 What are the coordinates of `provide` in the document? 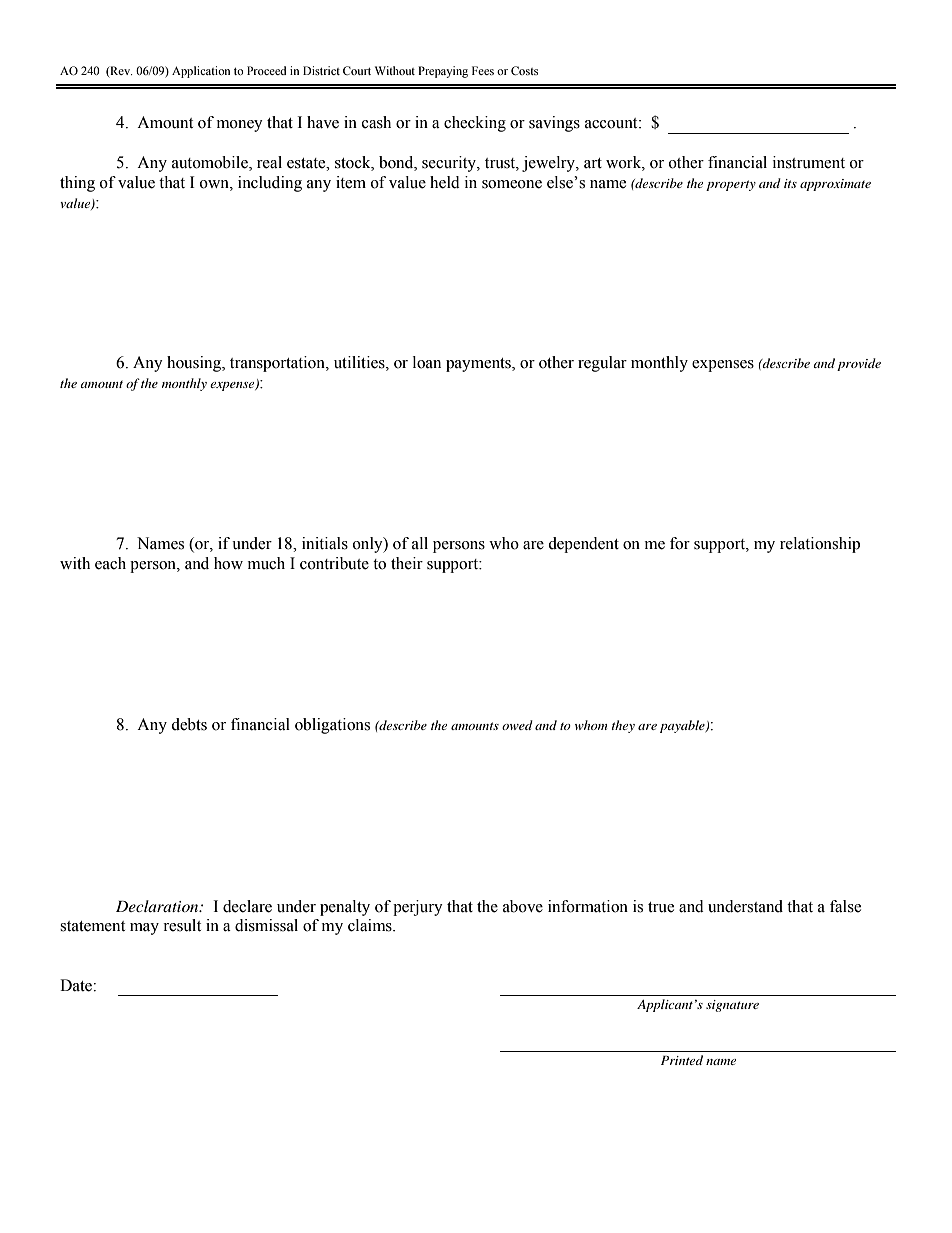 It's located at (859, 364).
